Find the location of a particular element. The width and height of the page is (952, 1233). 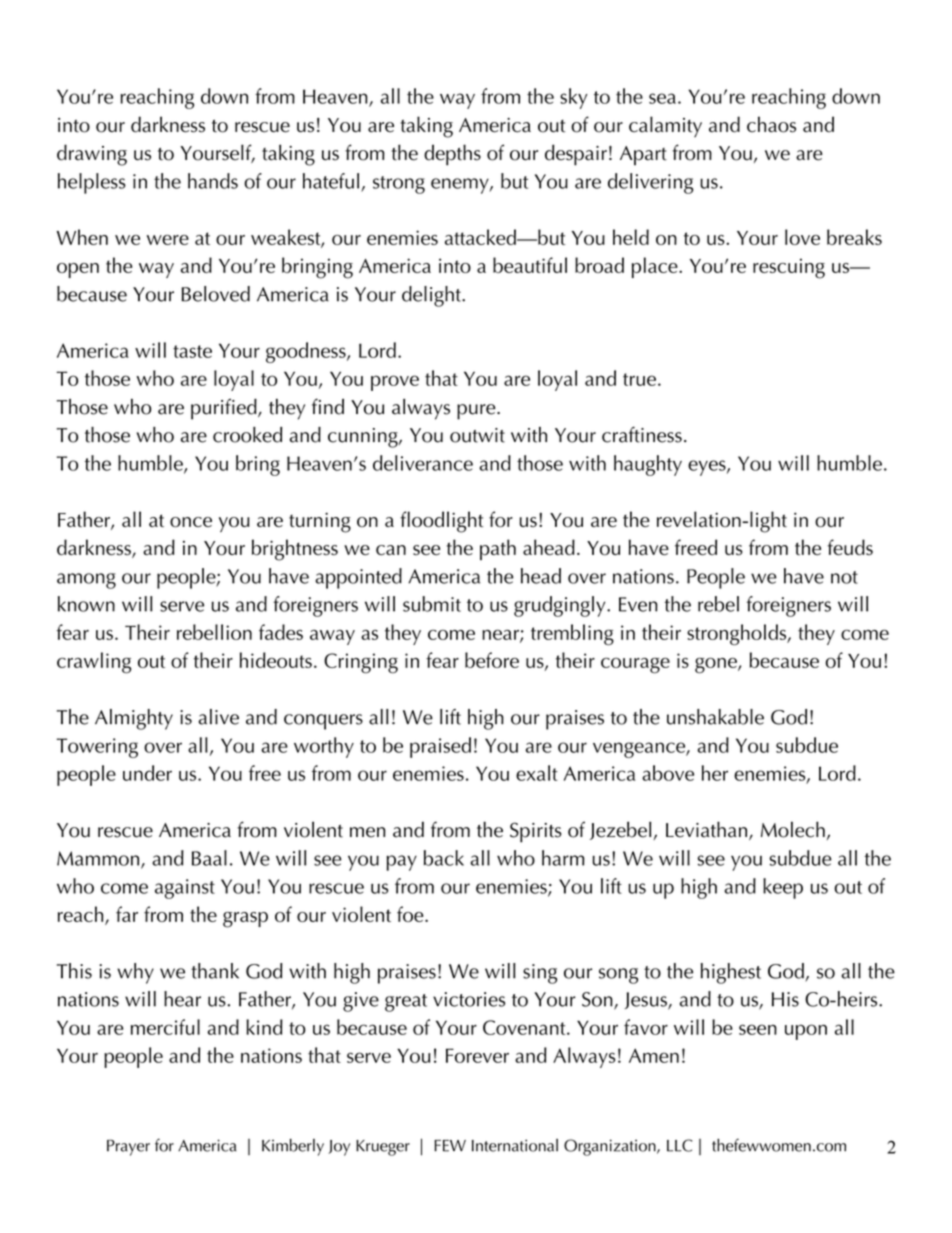

under is located at coordinates (147, 773).
